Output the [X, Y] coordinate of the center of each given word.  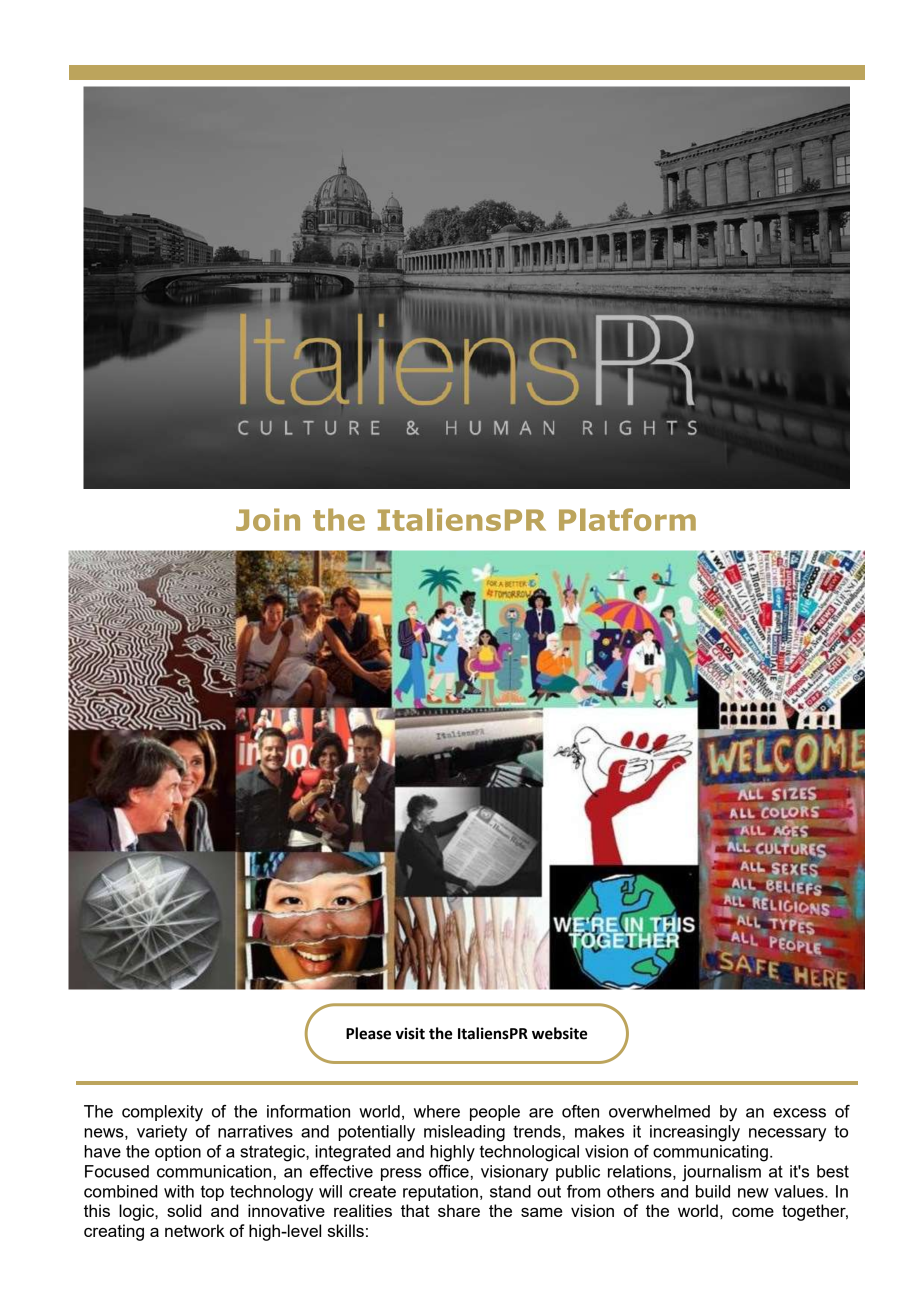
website [559, 1033]
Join [268, 519]
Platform [627, 519]
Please [368, 1033]
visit [410, 1033]
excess [799, 1113]
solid [184, 1210]
